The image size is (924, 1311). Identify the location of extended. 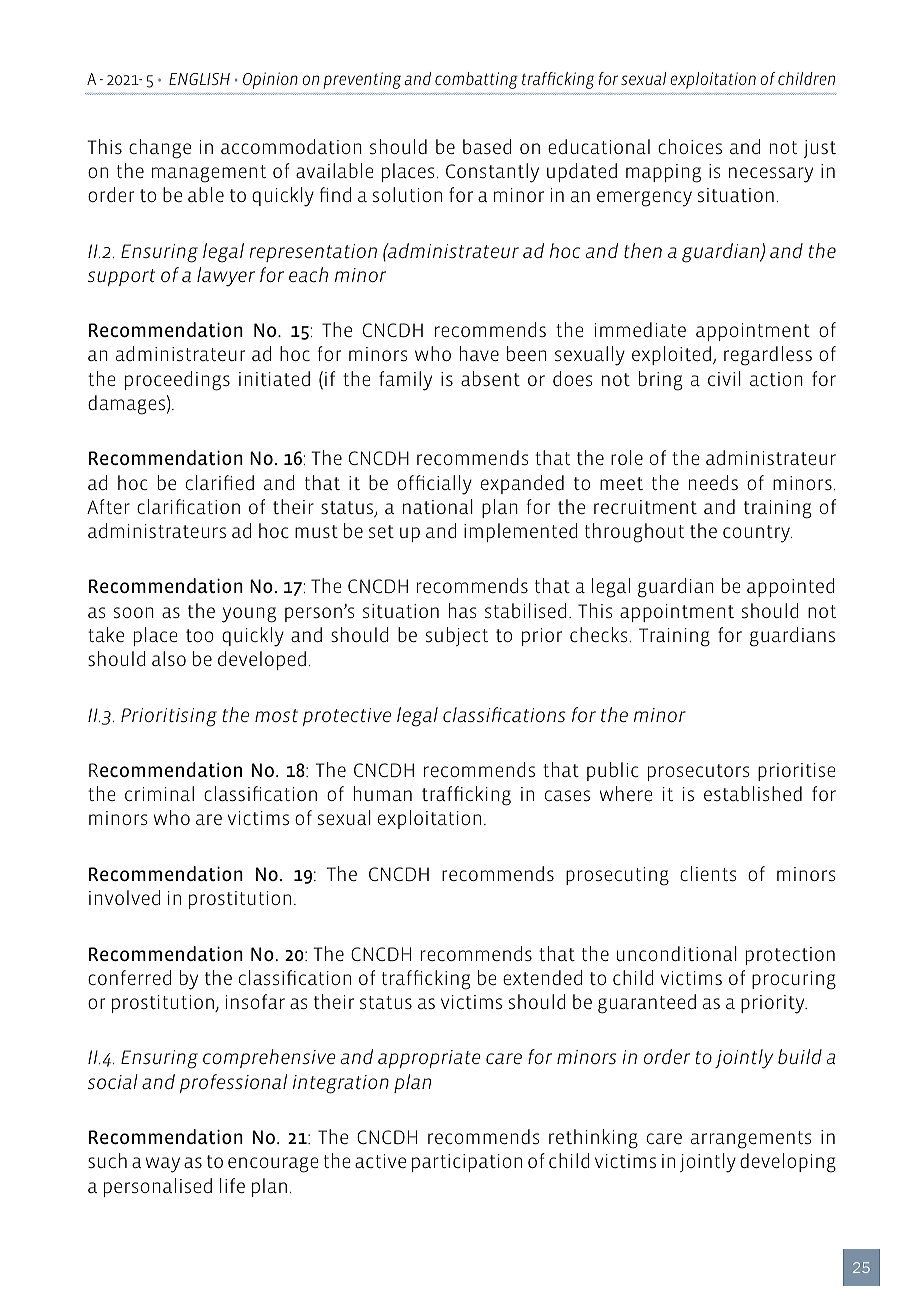
(542, 977).
